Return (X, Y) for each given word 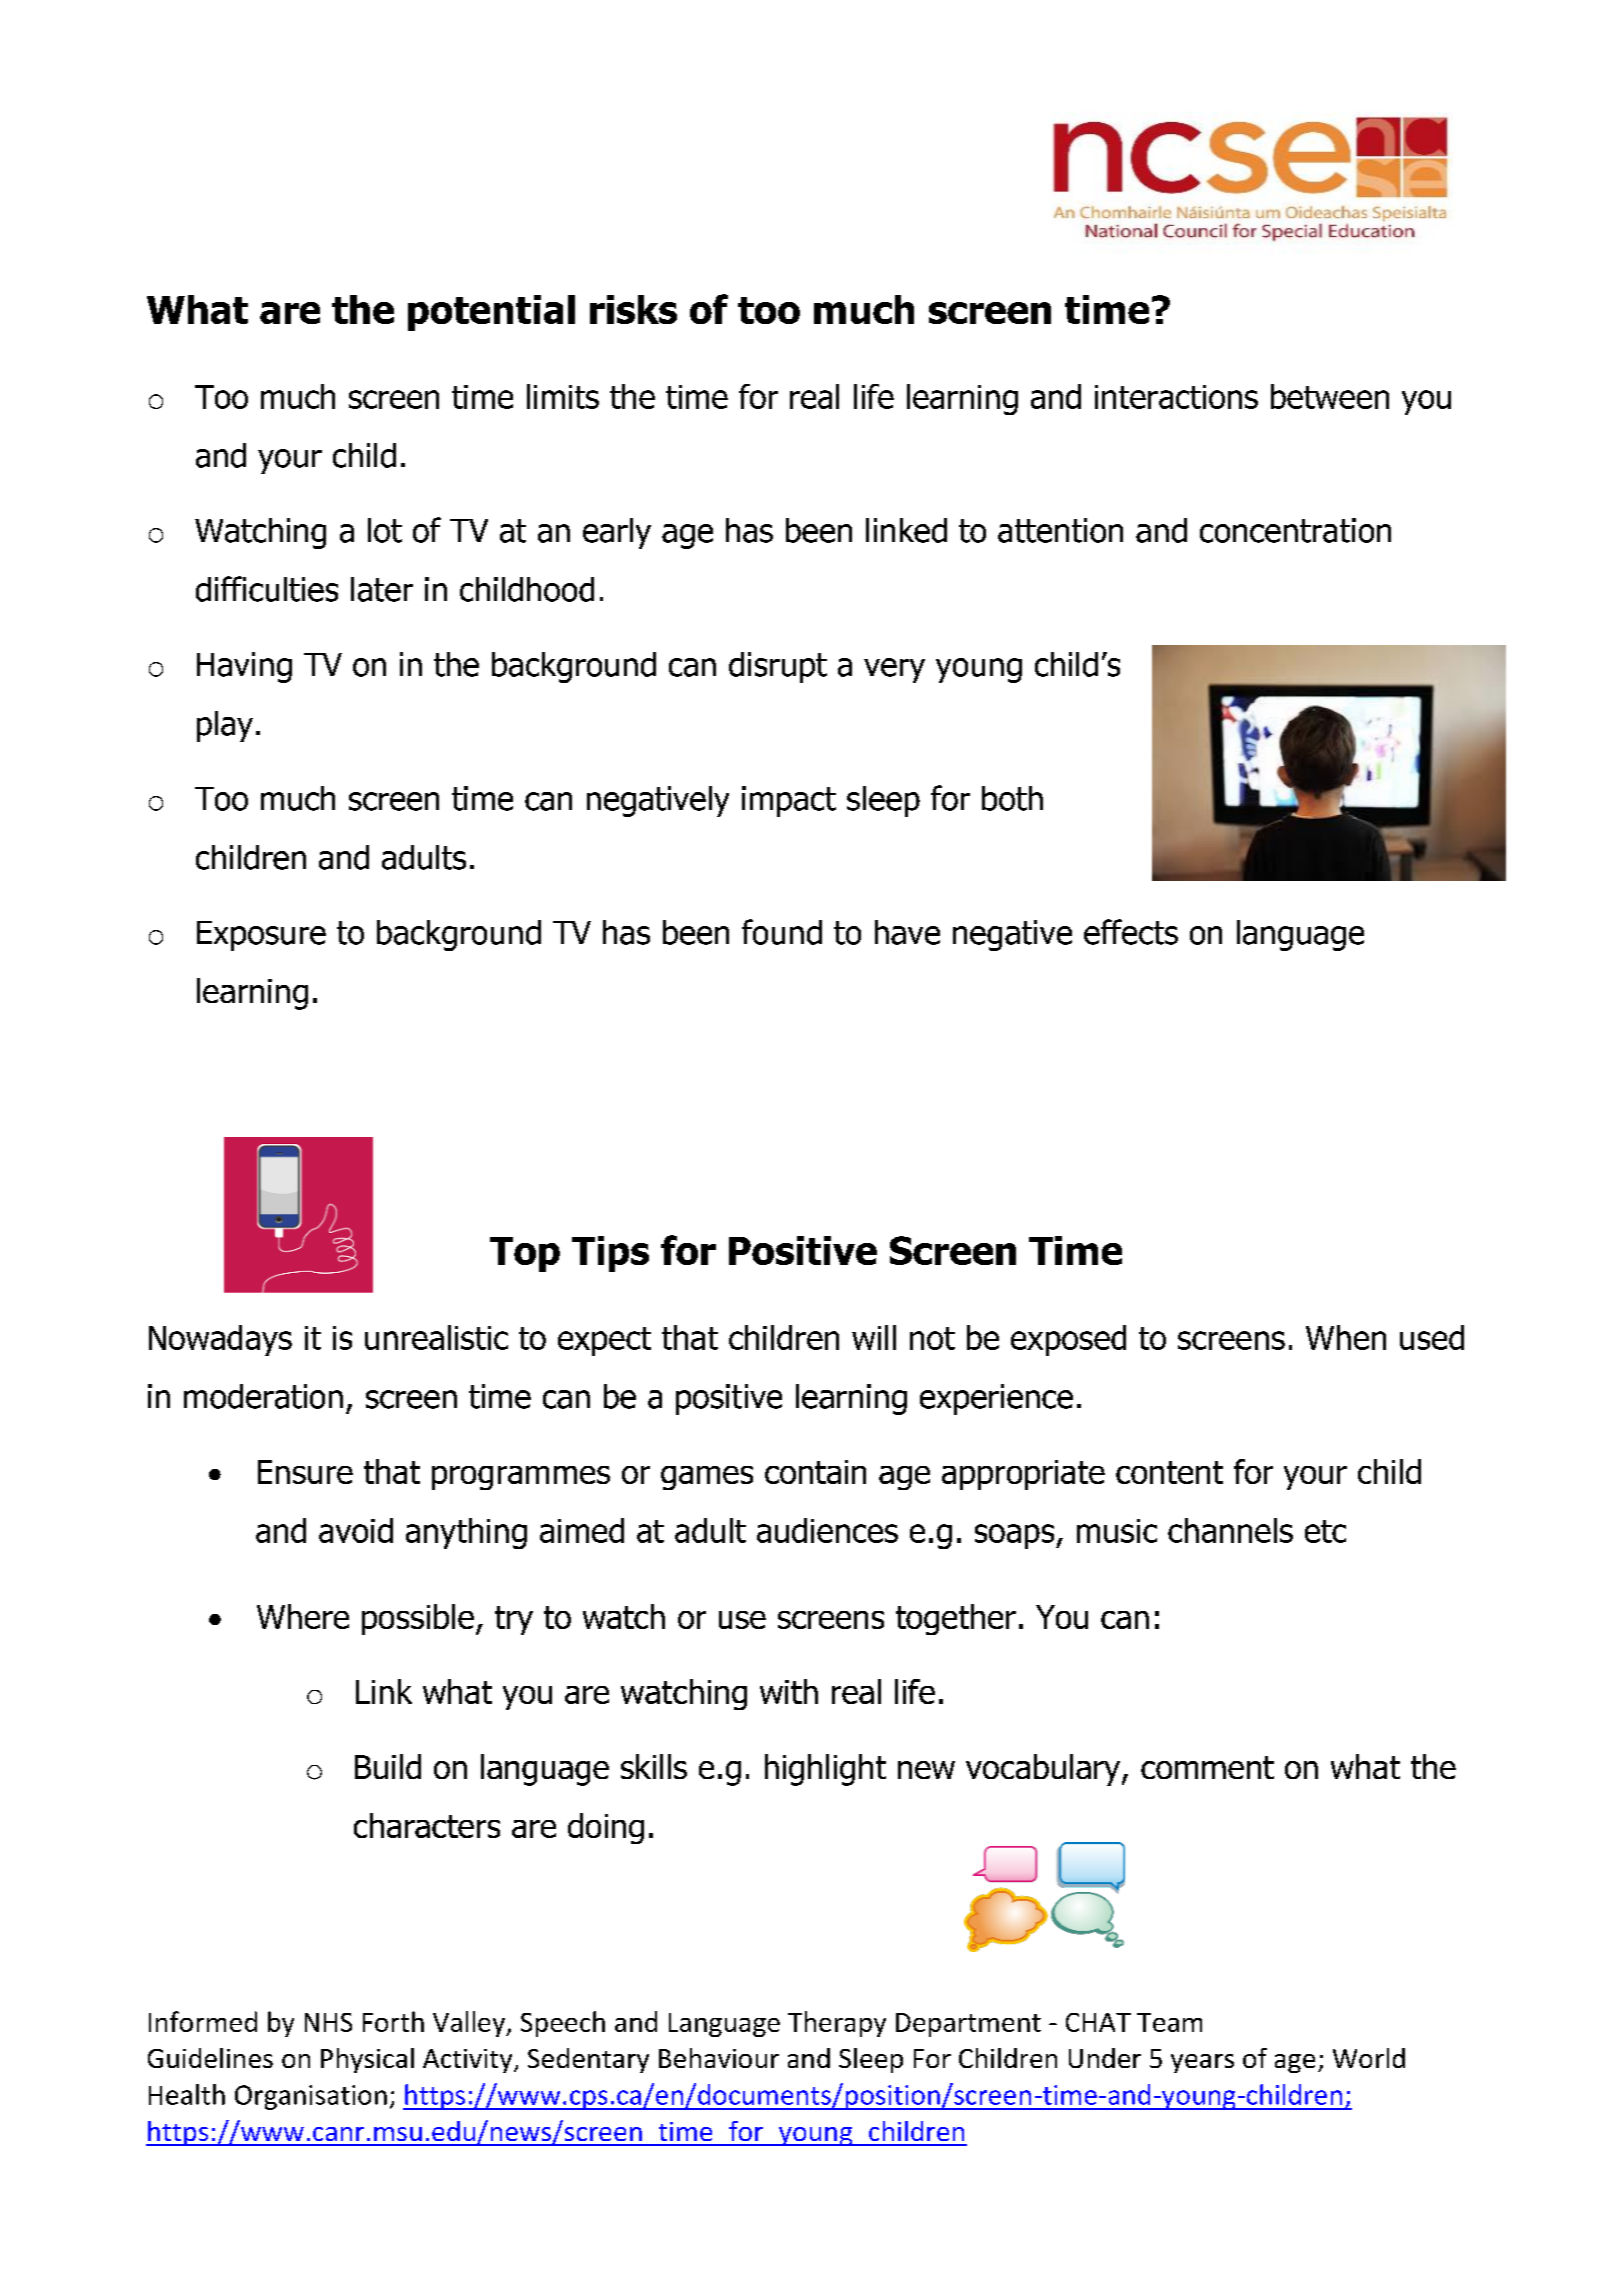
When (1346, 1337)
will (874, 1337)
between (1330, 396)
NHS (328, 2022)
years (1202, 2063)
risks (633, 309)
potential (491, 313)
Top (525, 1254)
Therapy (837, 2024)
